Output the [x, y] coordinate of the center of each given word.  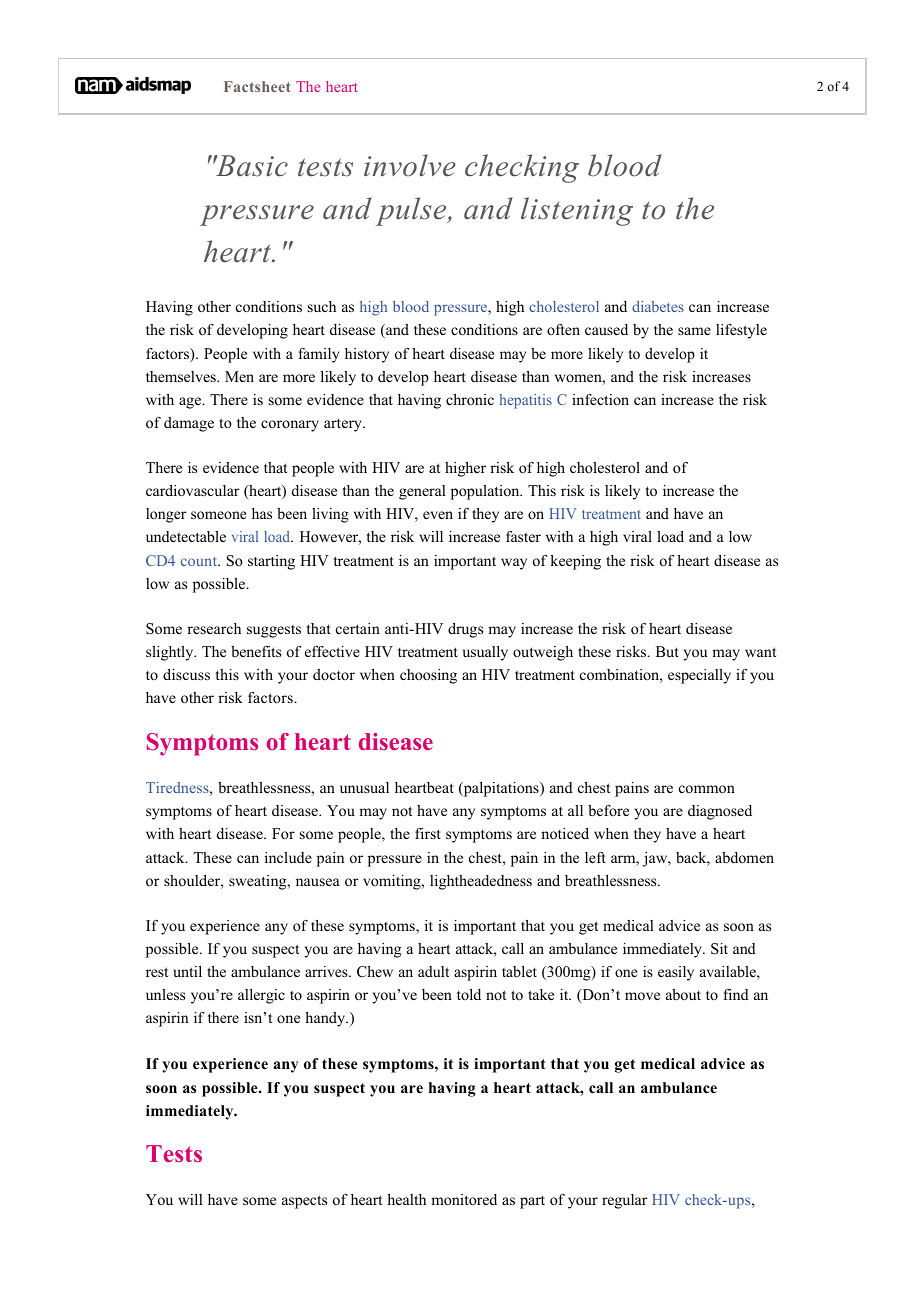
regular [624, 1201]
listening [577, 211]
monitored [464, 1199]
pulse [412, 211]
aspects [304, 1202]
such [322, 306]
